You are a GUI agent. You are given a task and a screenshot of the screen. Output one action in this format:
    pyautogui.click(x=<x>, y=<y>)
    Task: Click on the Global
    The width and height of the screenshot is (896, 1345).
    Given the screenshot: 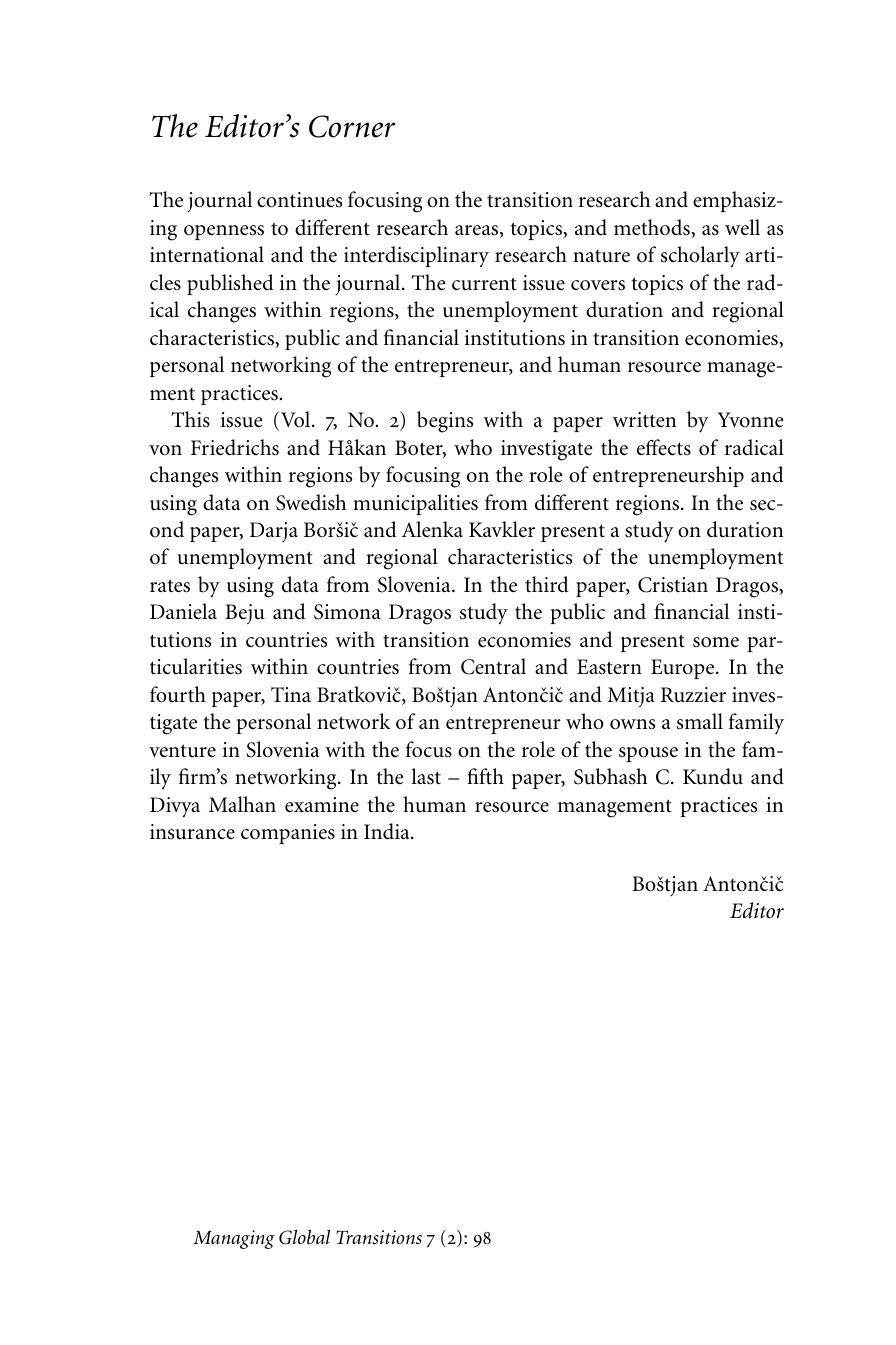 What is the action you would take?
    pyautogui.click(x=304, y=1237)
